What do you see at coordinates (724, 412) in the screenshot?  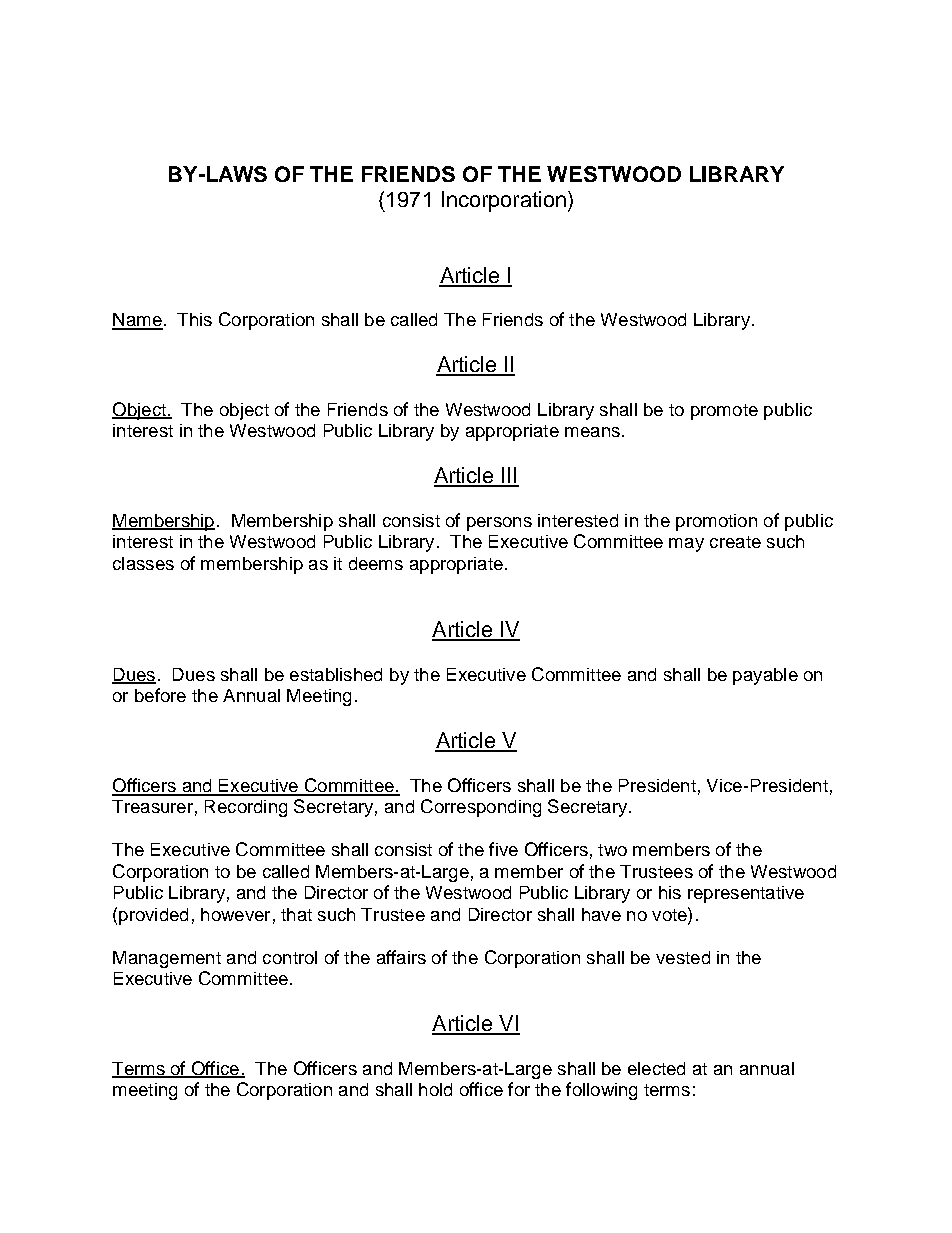 I see `promote` at bounding box center [724, 412].
